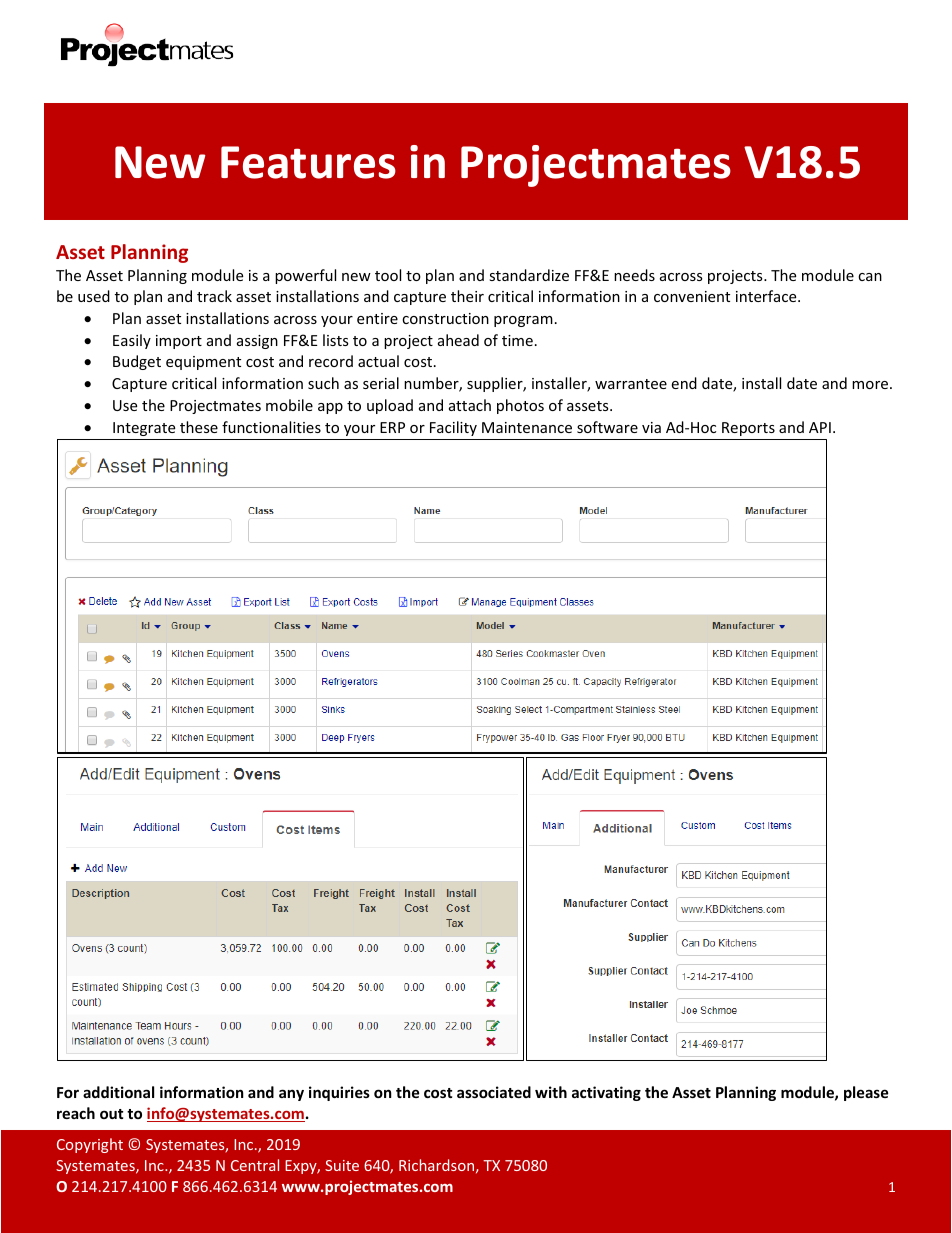 The height and width of the screenshot is (1233, 952). I want to click on attach, so click(470, 405).
